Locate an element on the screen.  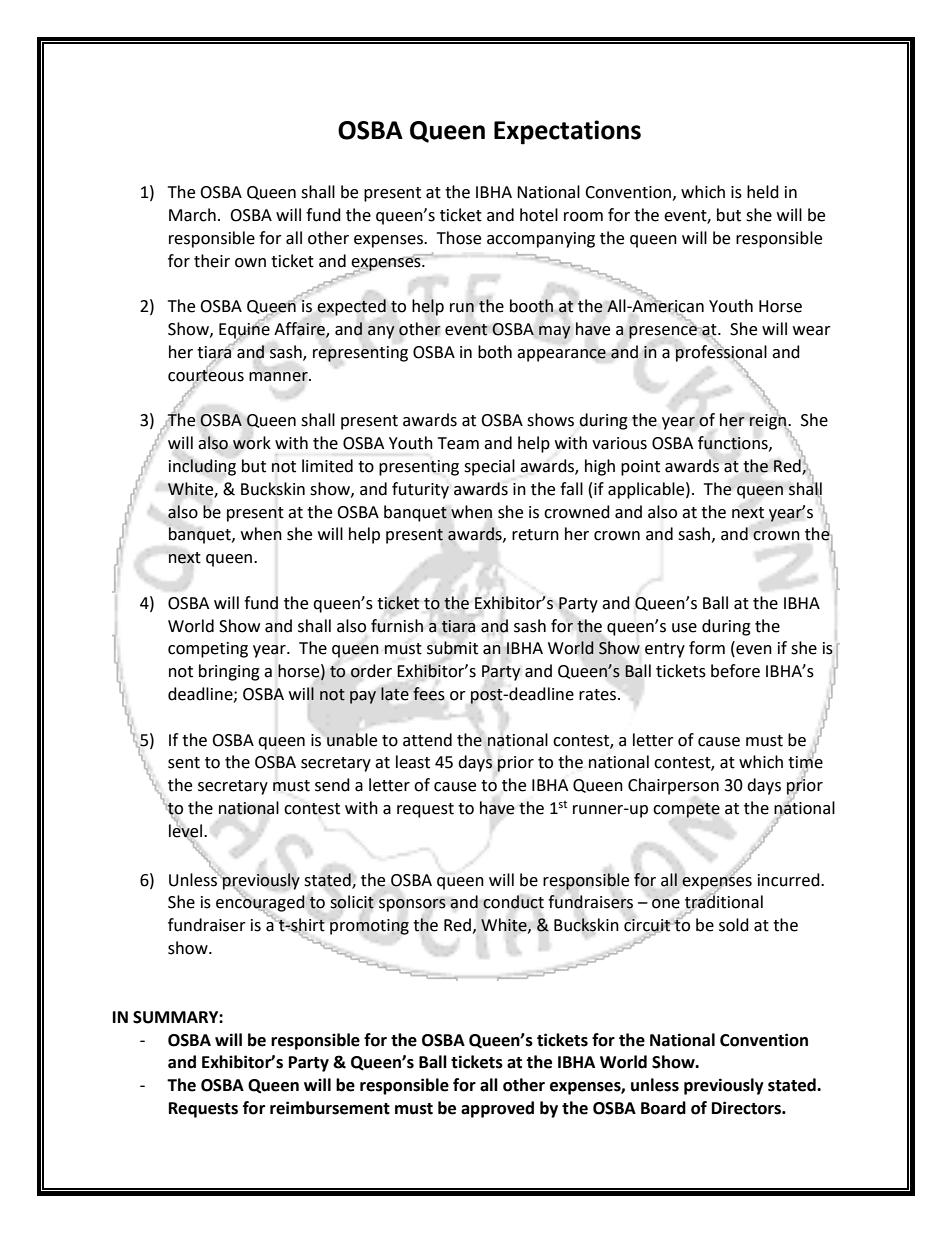
reimbursement is located at coordinates (330, 1108).
